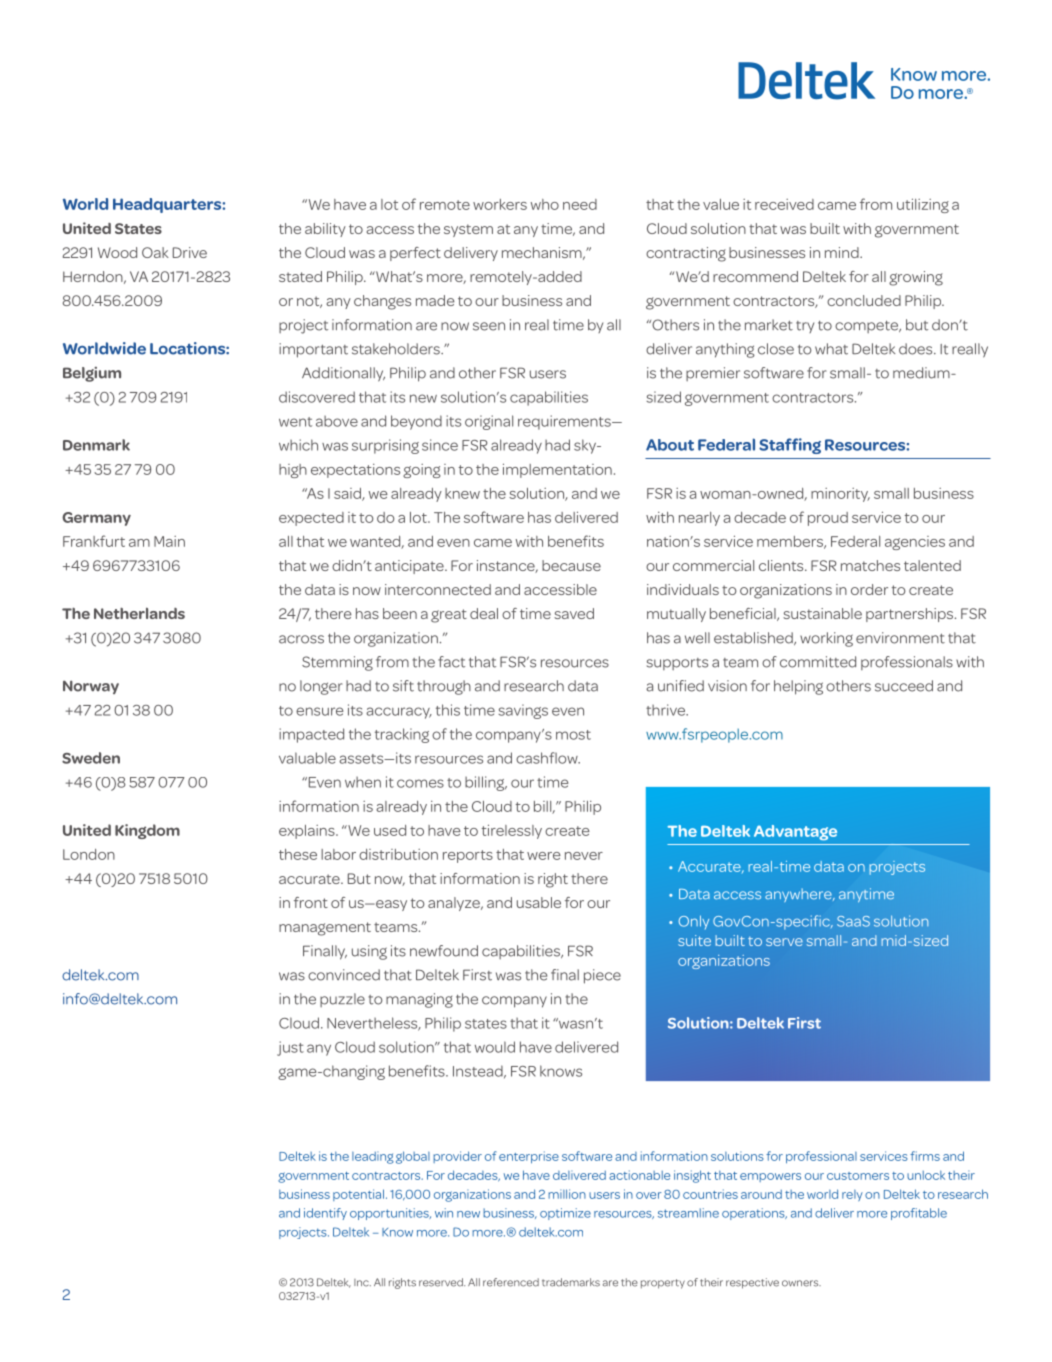 This page has width=1052, height=1362. Describe the element at coordinates (325, 1214) in the page. I see `identify` at that location.
